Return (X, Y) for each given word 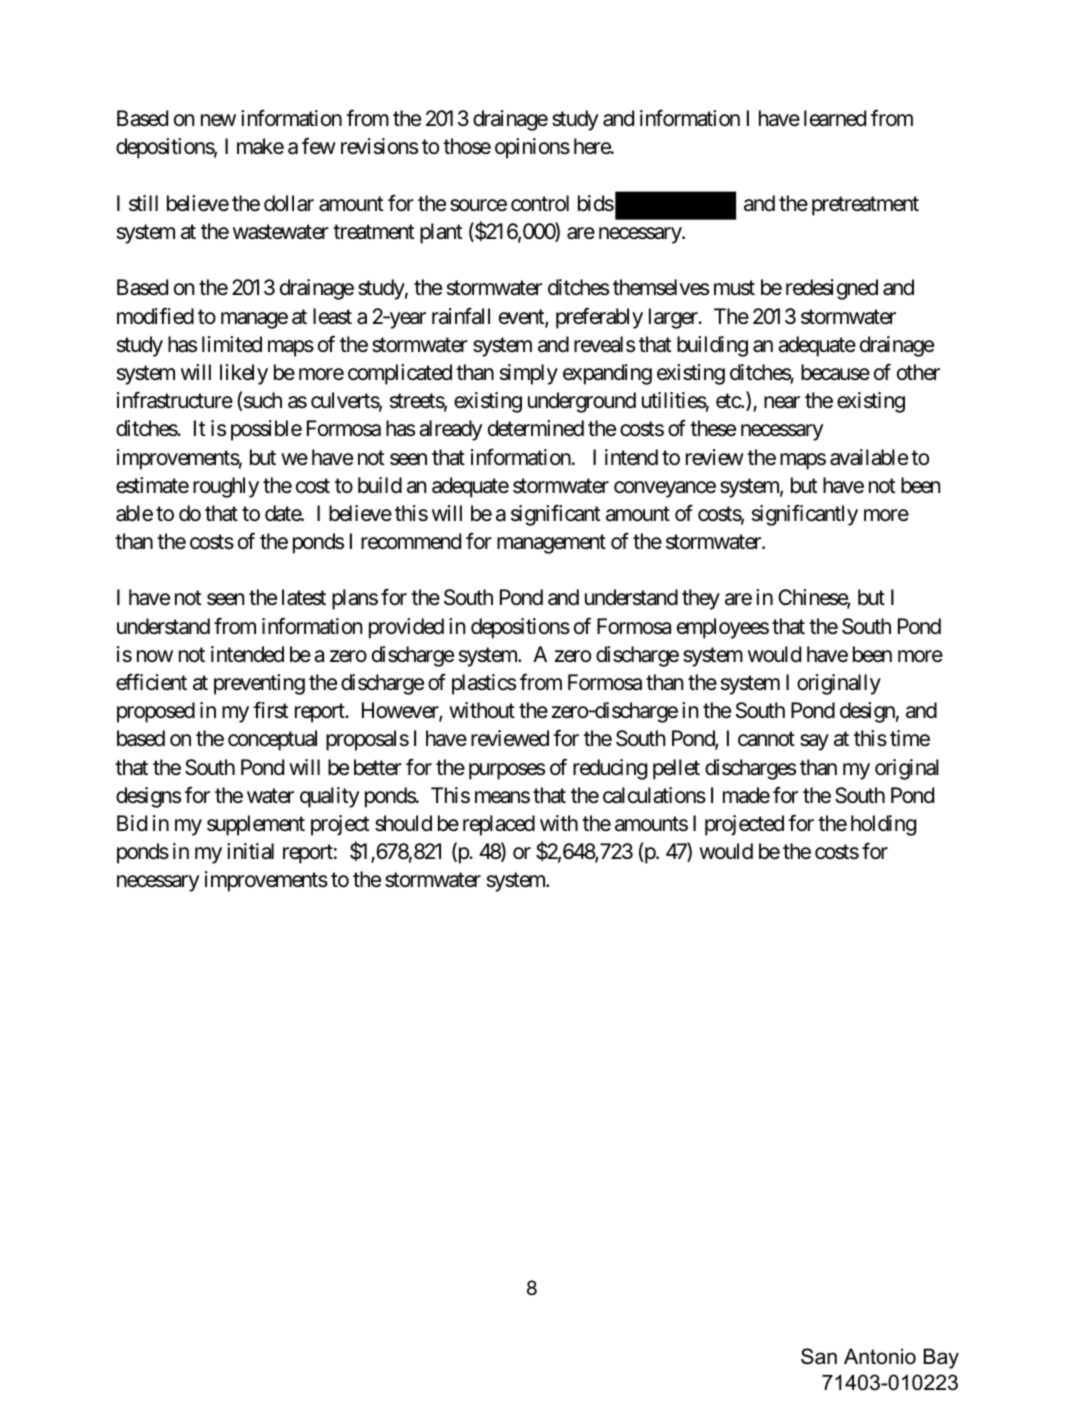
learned (835, 118)
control (540, 203)
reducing (610, 769)
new (218, 120)
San (819, 1356)
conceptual (272, 740)
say (814, 743)
